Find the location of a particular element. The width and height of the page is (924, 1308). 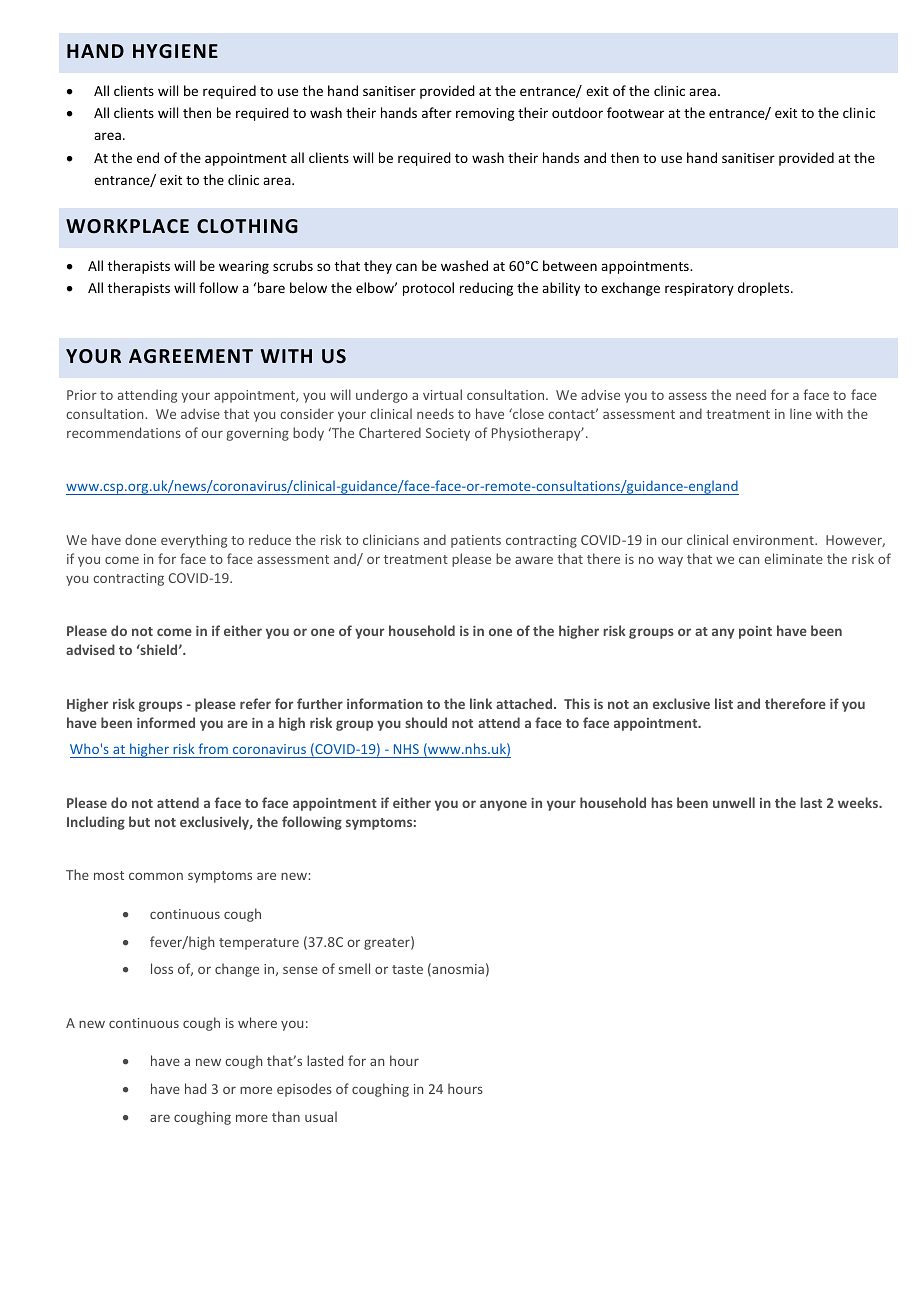

removing is located at coordinates (485, 114).
